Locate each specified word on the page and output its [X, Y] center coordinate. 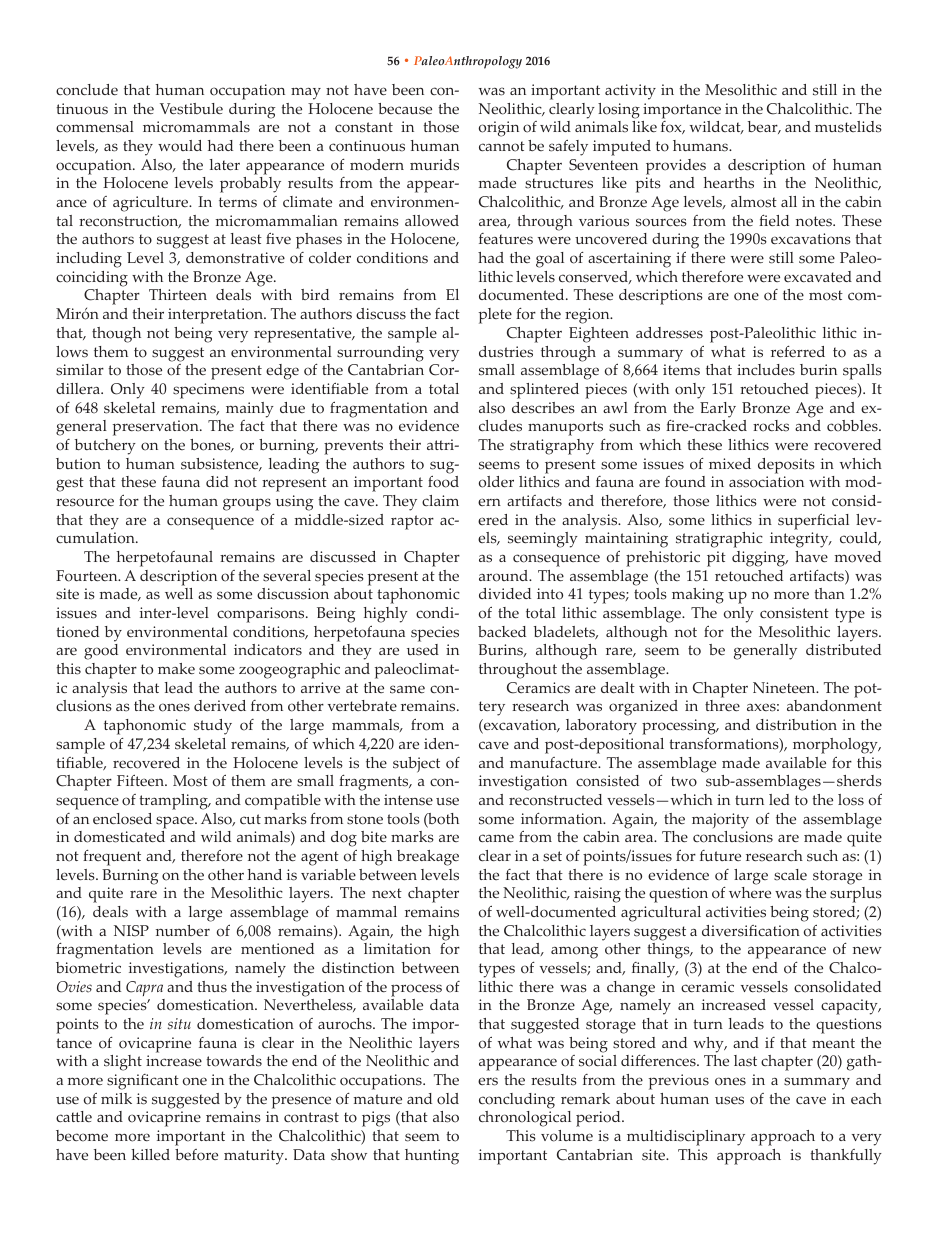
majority [720, 821]
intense [408, 800]
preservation [157, 428]
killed [150, 1155]
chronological [525, 1119]
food [443, 482]
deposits [786, 466]
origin [499, 129]
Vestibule [191, 109]
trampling [174, 802]
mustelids [848, 127]
